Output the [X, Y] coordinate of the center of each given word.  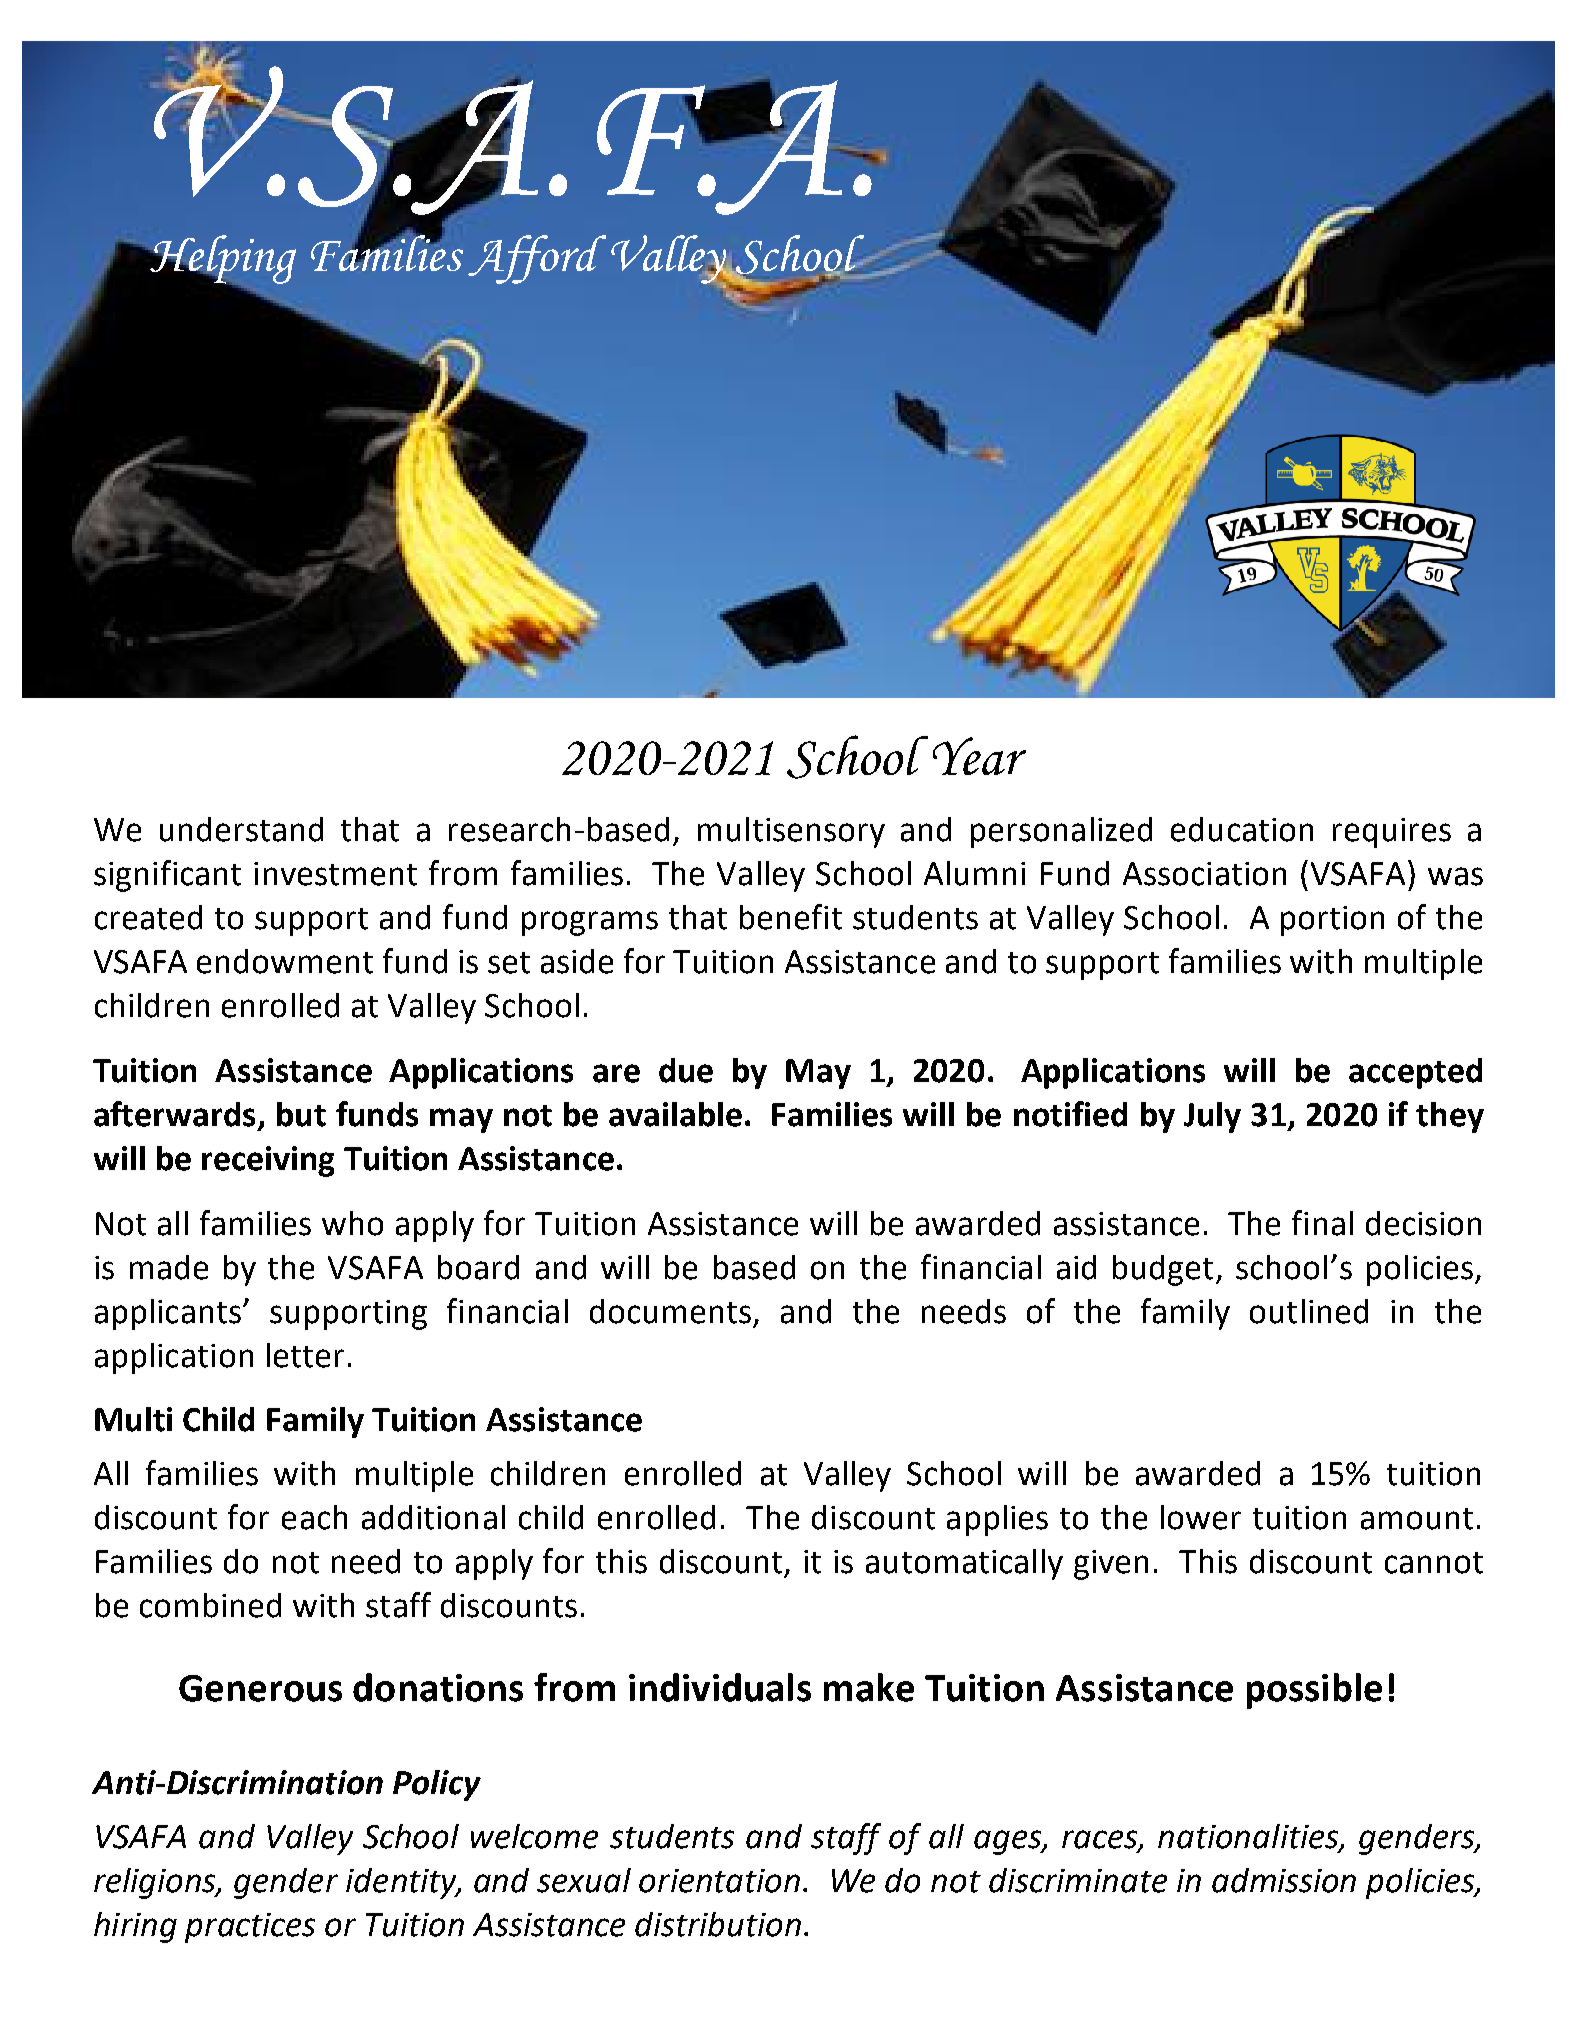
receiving [268, 1161]
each [314, 1517]
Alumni [974, 873]
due [686, 1070]
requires [1392, 833]
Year [979, 756]
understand [241, 829]
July [1212, 1117]
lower [1201, 1517]
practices [250, 1928]
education [1242, 829]
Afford [537, 259]
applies [997, 1520]
